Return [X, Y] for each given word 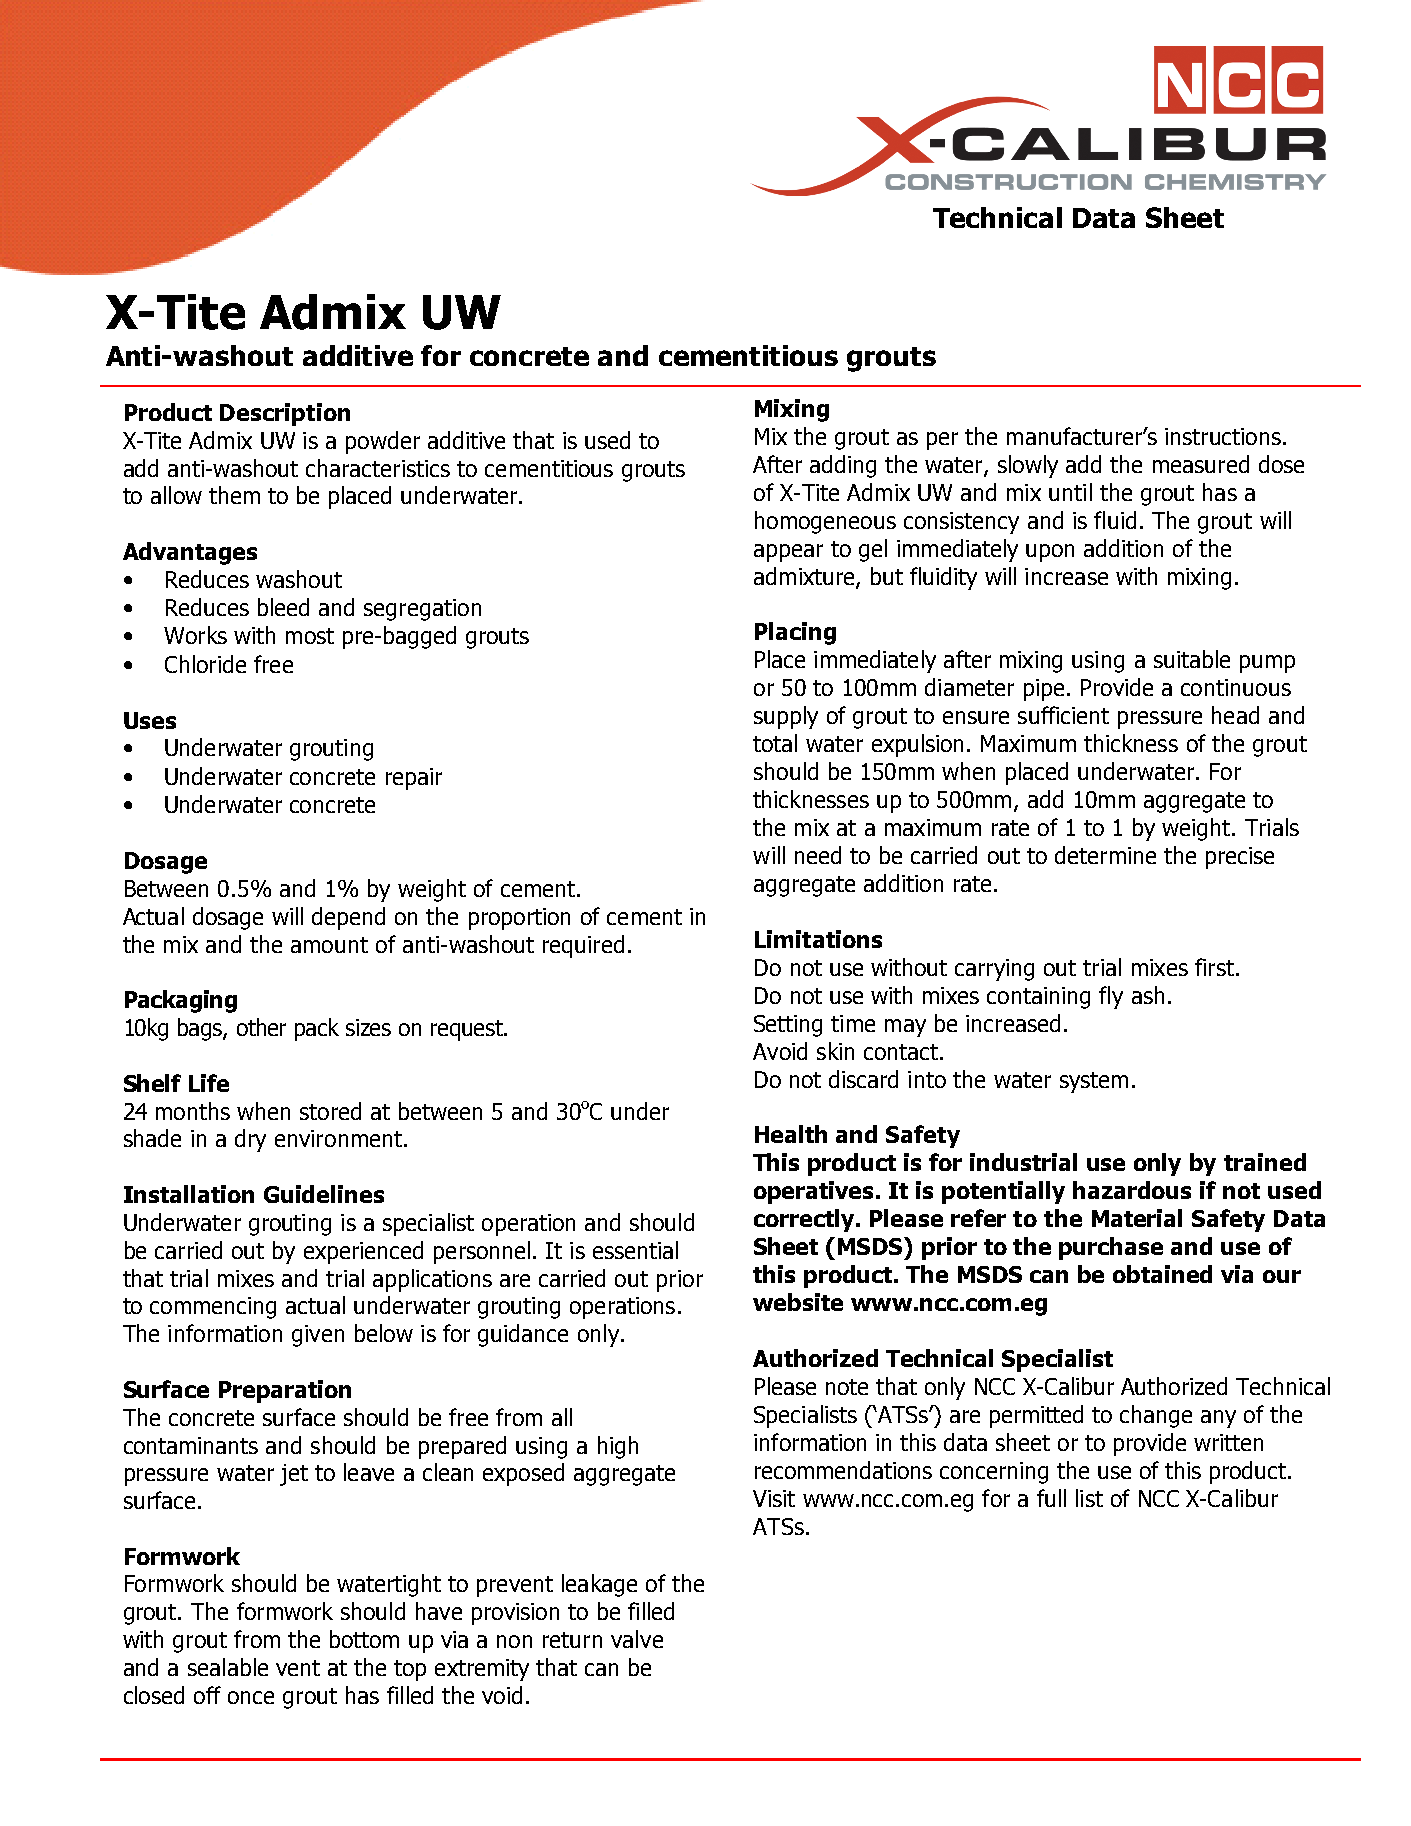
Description [285, 414]
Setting [788, 1026]
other [261, 1027]
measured [1201, 464]
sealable [228, 1667]
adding [843, 466]
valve [637, 1639]
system [1094, 1082]
